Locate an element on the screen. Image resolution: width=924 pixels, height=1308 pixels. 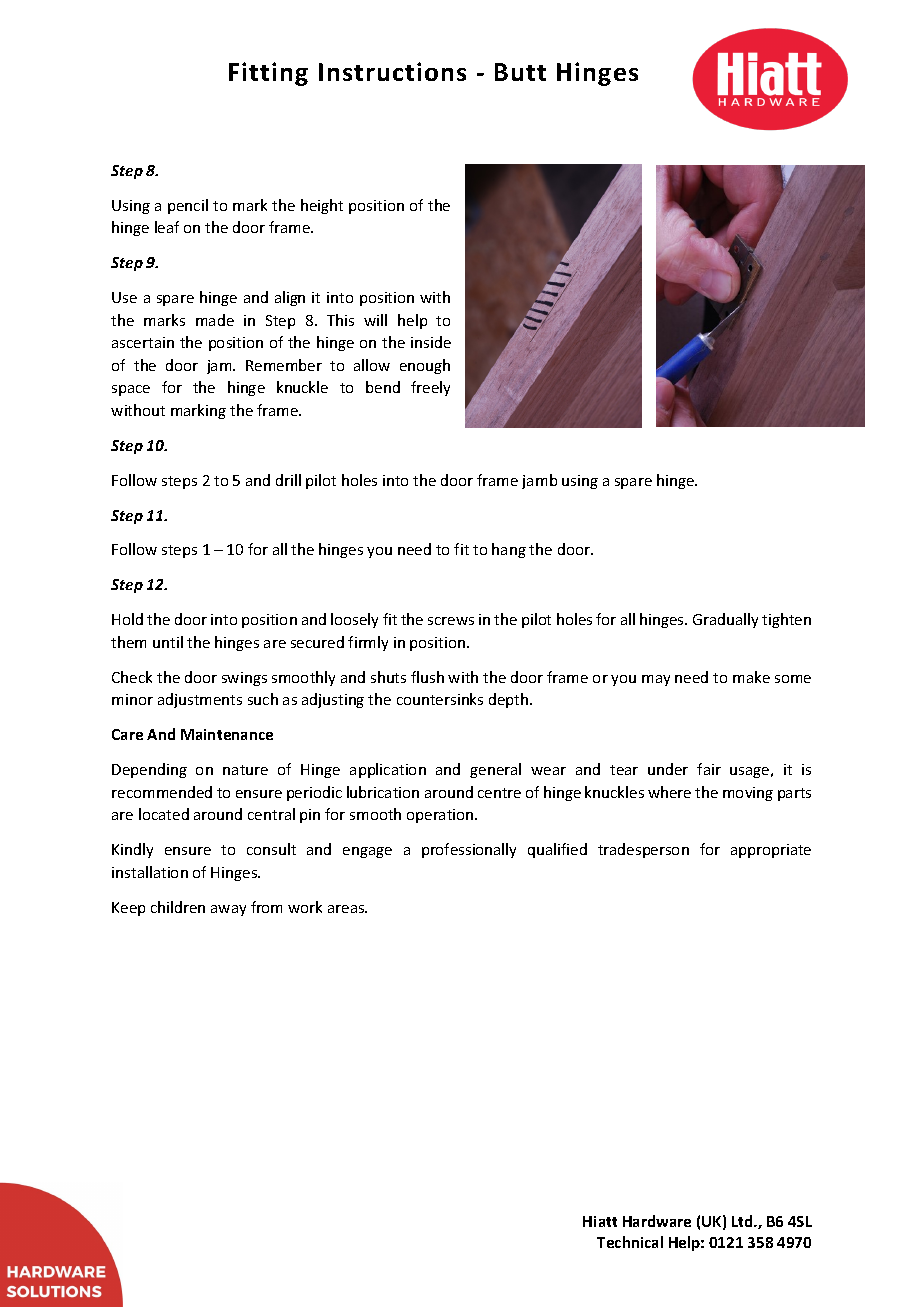
flush is located at coordinates (427, 677).
